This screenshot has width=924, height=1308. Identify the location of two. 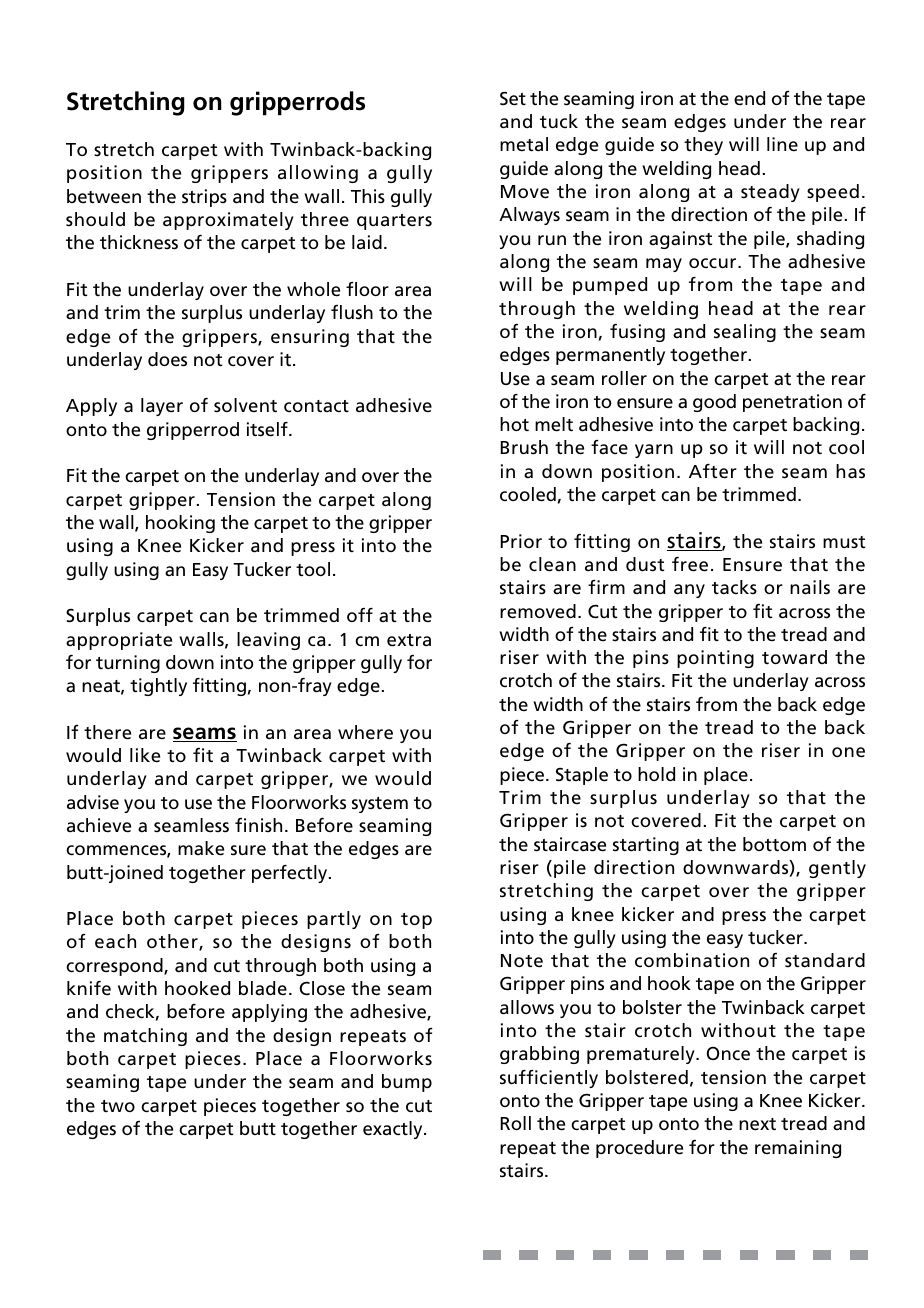
(118, 1106).
